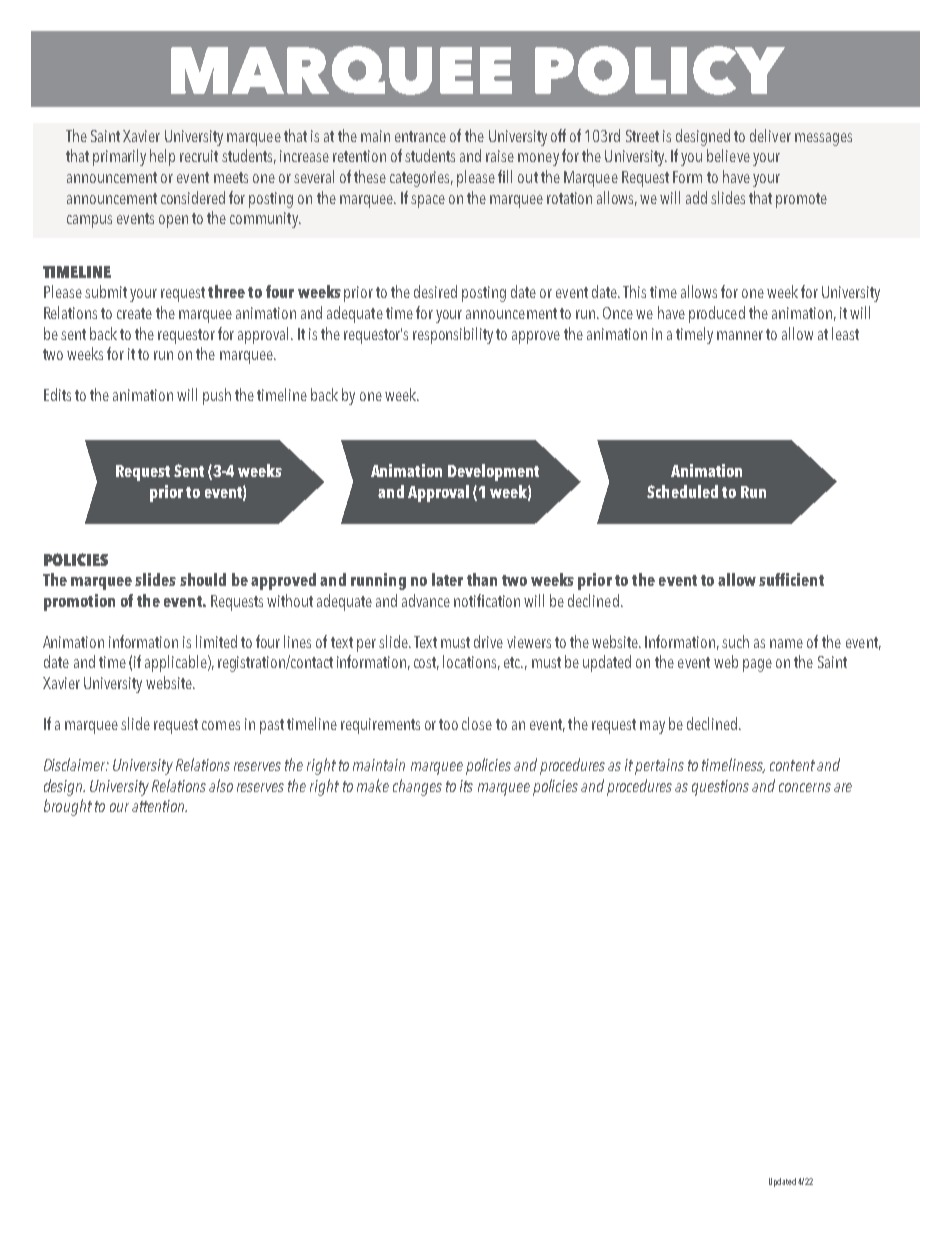 The image size is (952, 1233). Describe the element at coordinates (159, 806) in the document. I see `attention` at that location.
